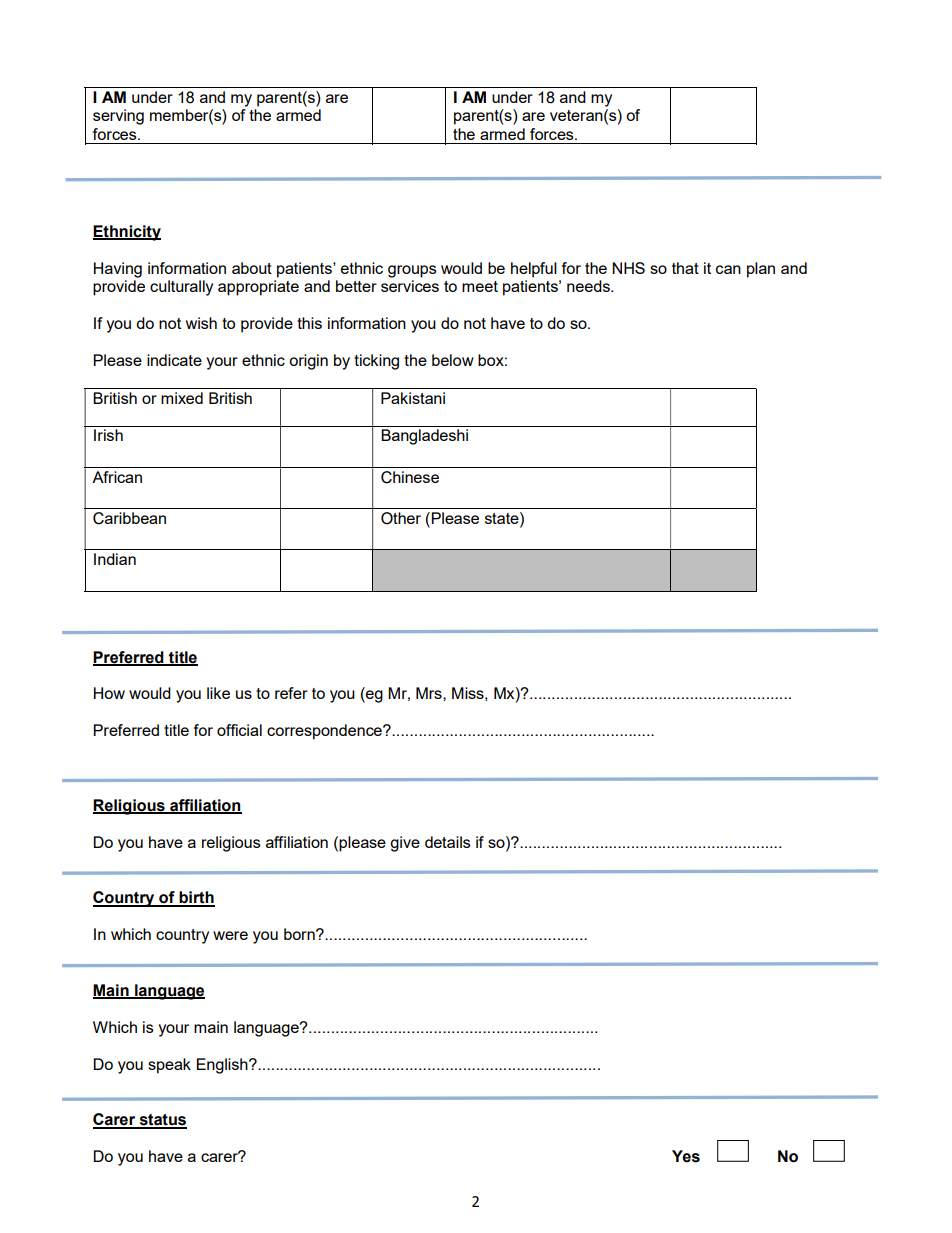  I want to click on like, so click(218, 693).
